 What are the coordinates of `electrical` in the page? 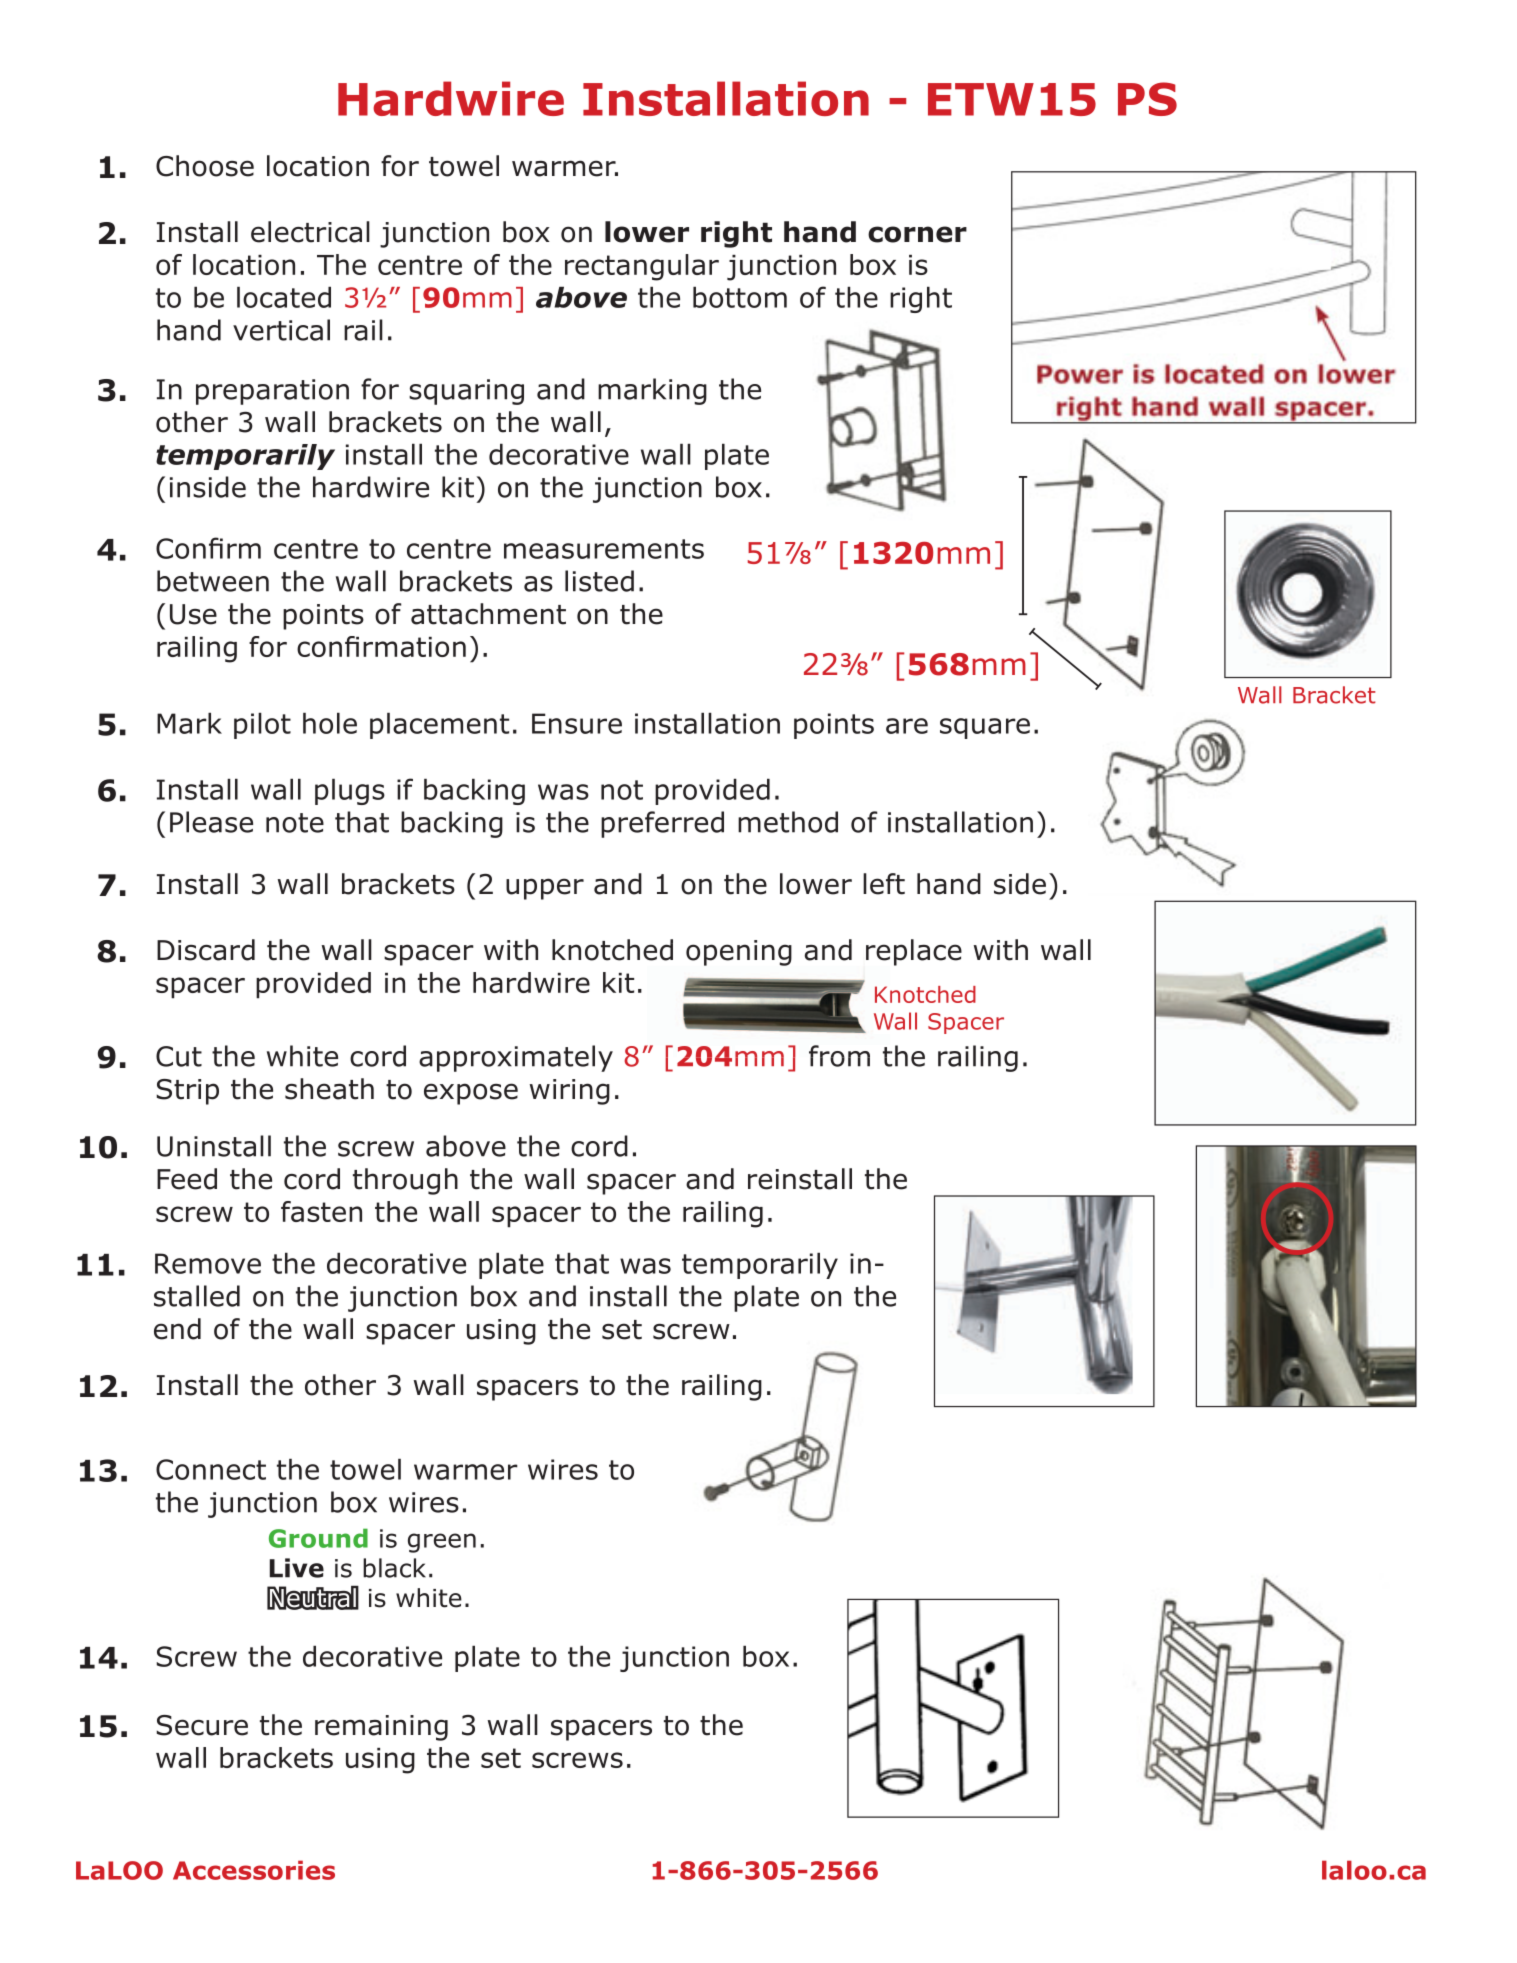 It's located at (310, 232).
